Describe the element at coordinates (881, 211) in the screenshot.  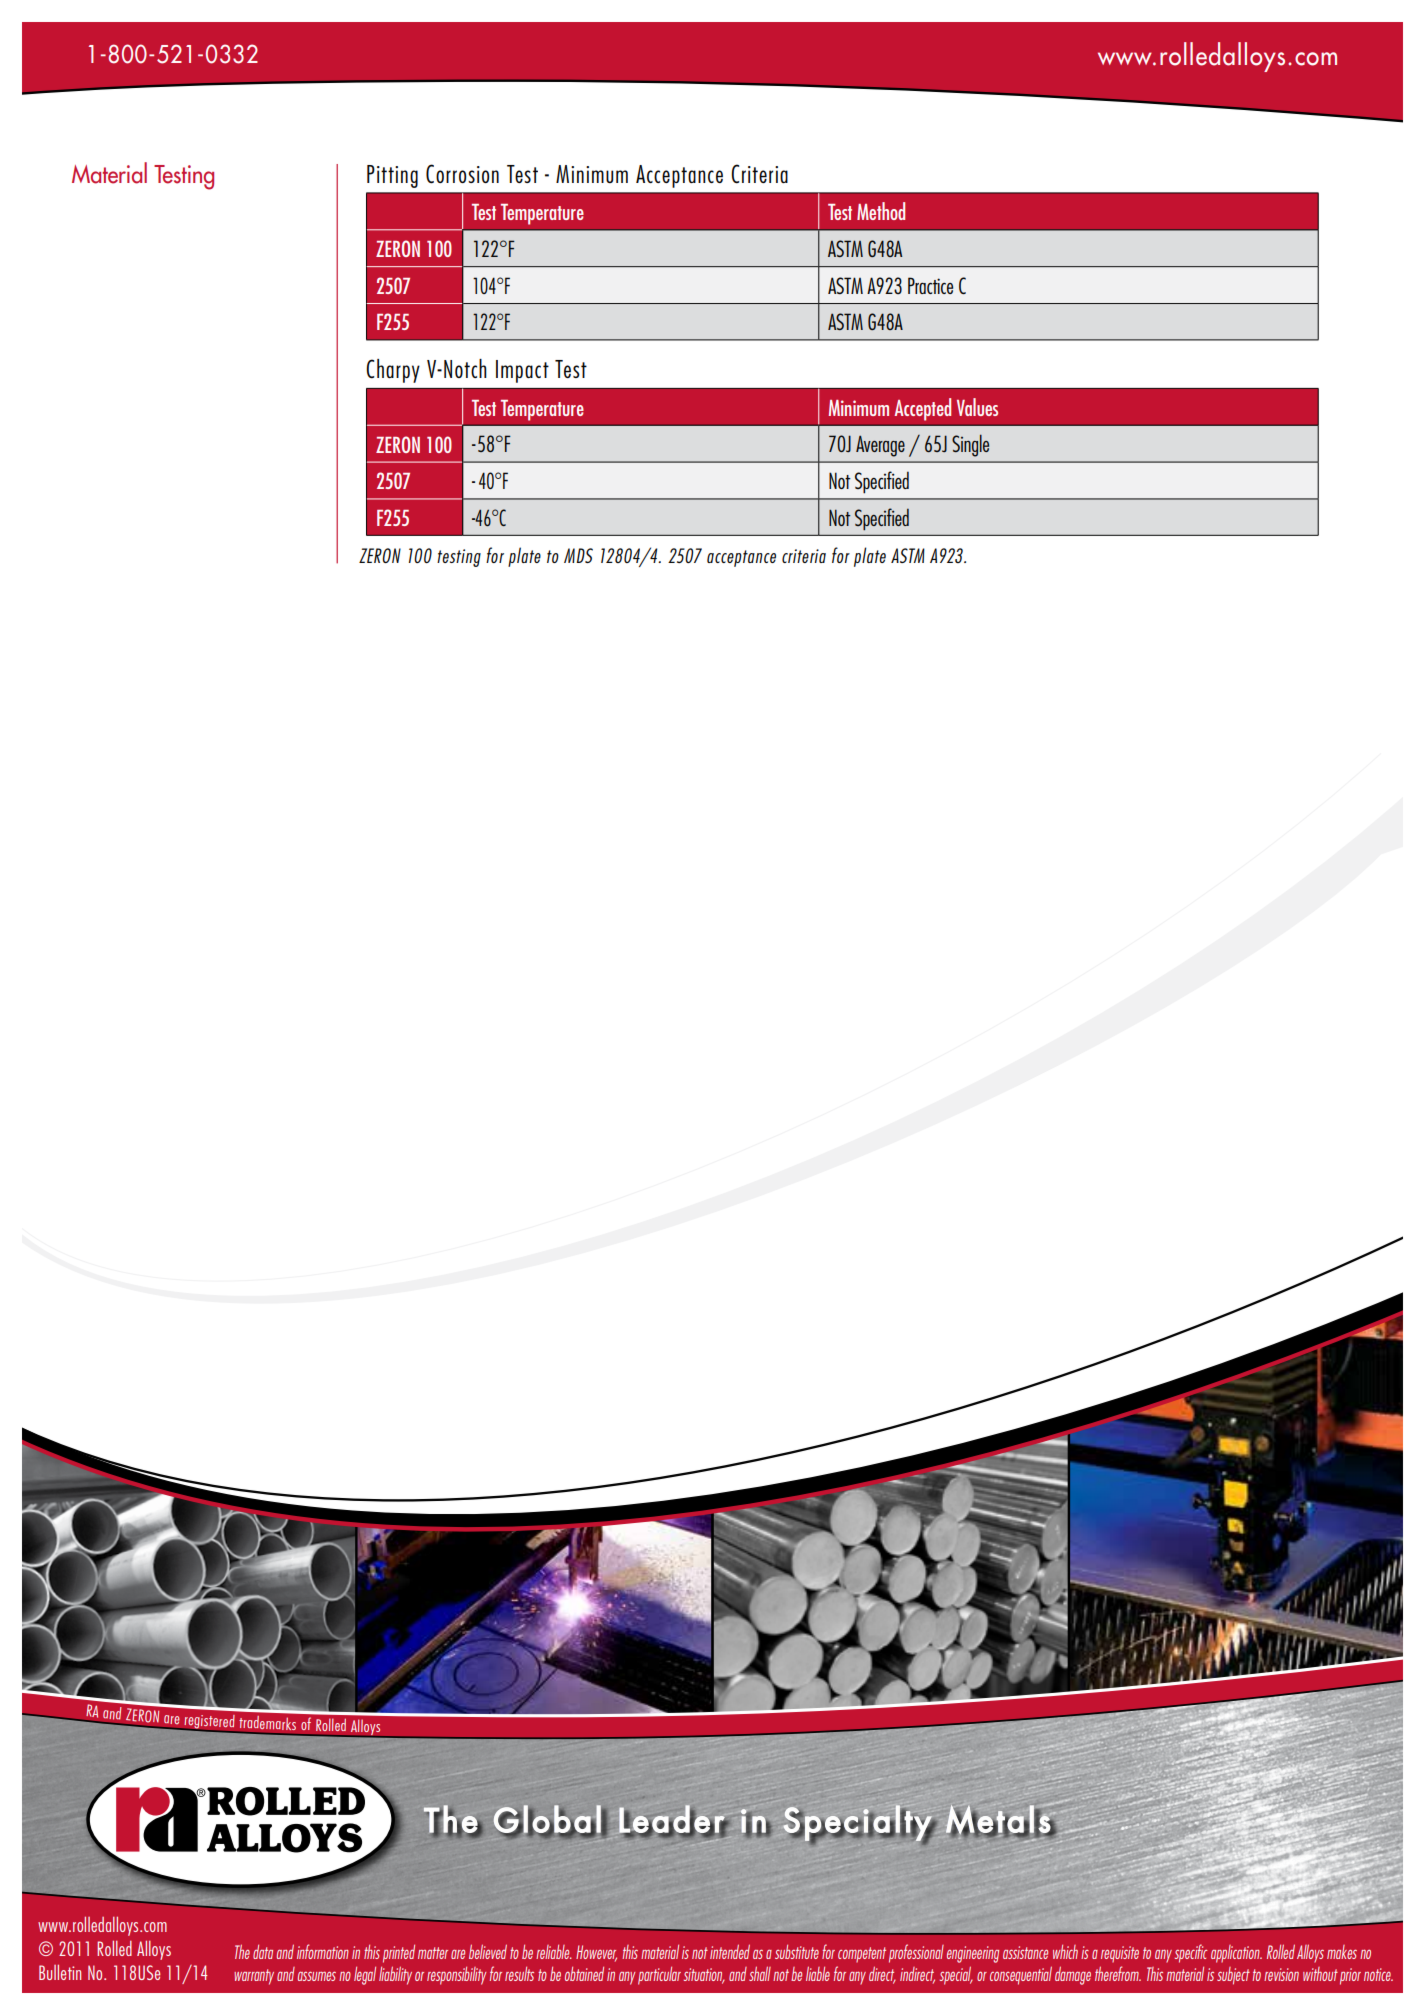
I see `Method` at that location.
